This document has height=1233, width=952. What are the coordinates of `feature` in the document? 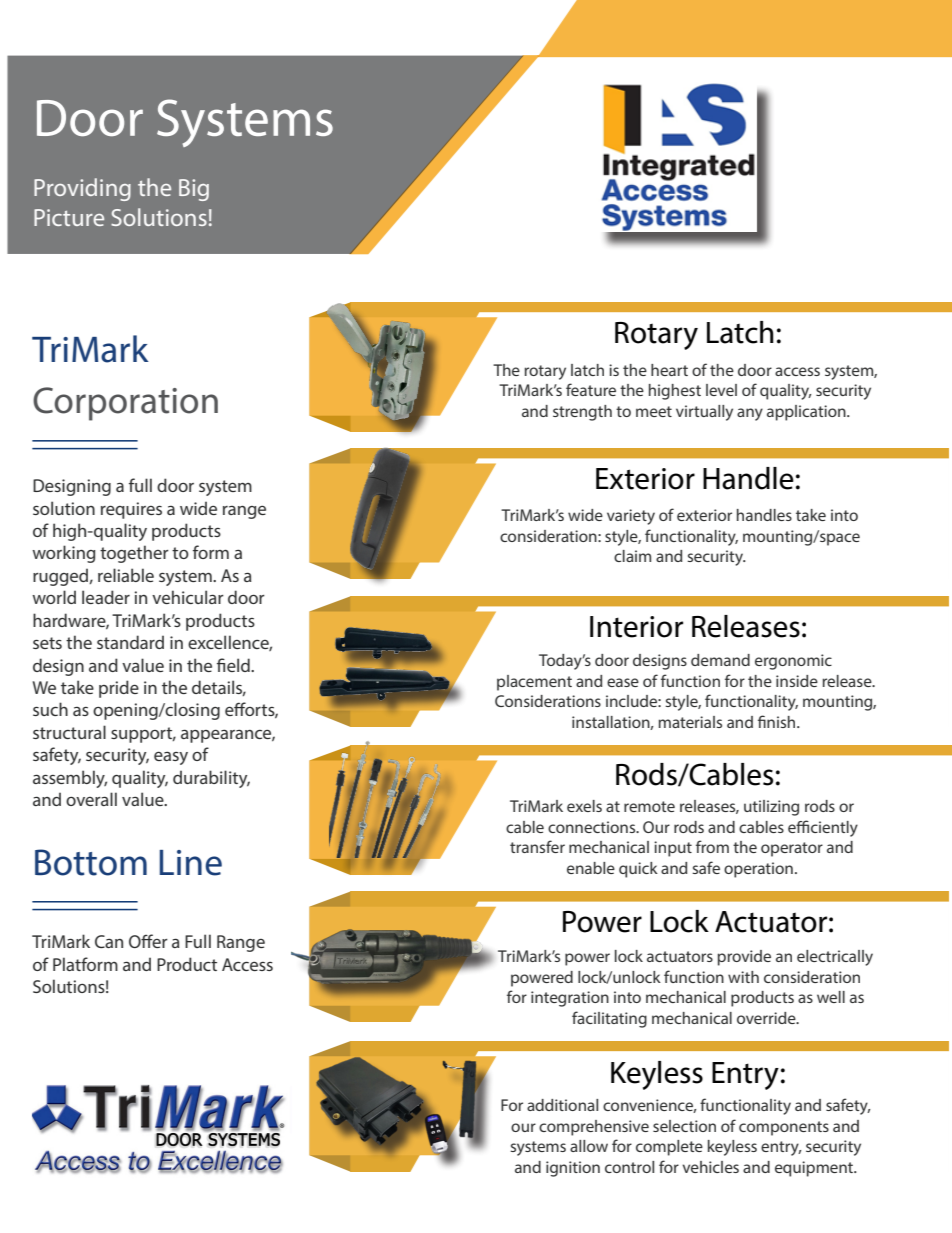 It's located at (591, 389).
